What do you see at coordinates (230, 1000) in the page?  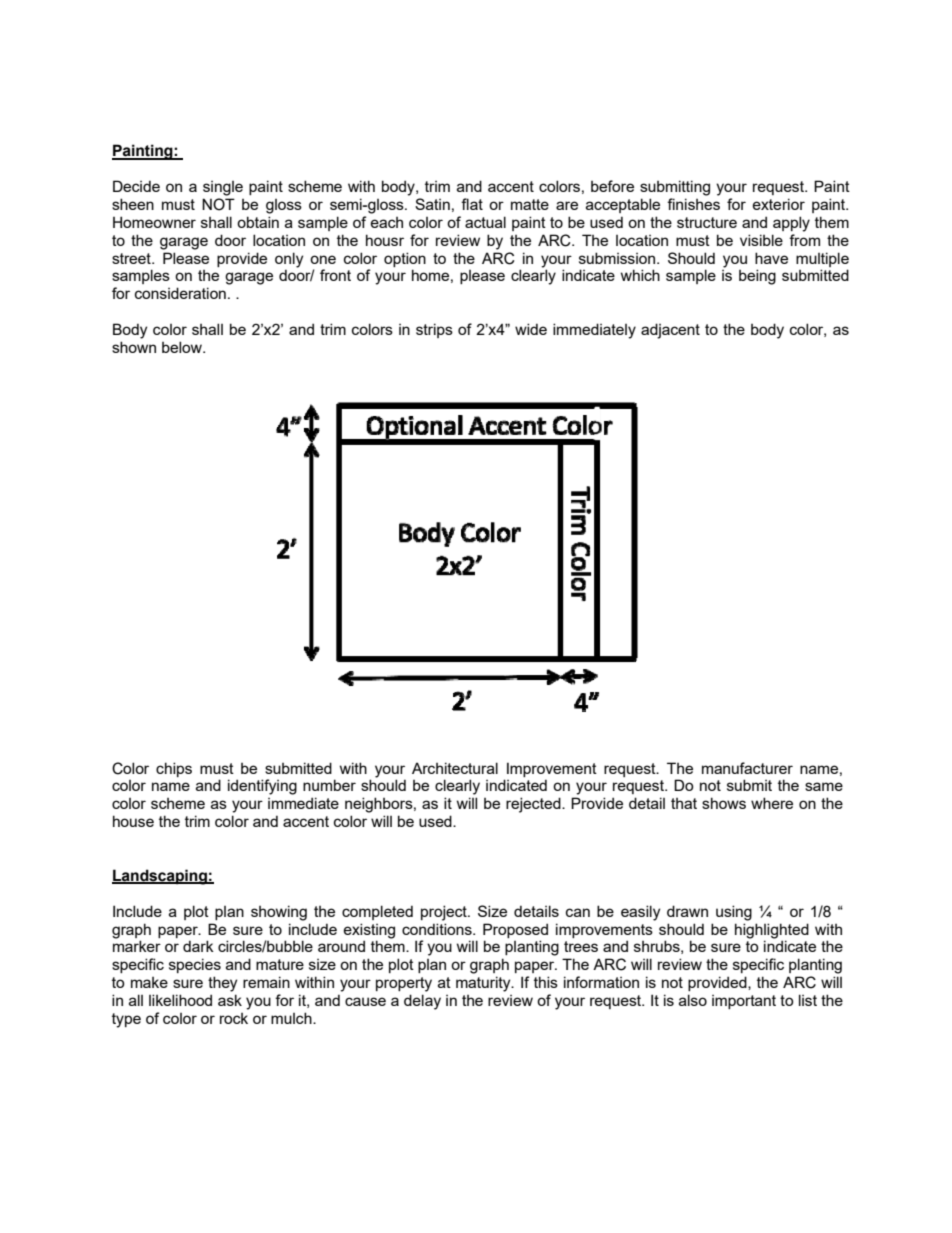 I see `ask` at bounding box center [230, 1000].
